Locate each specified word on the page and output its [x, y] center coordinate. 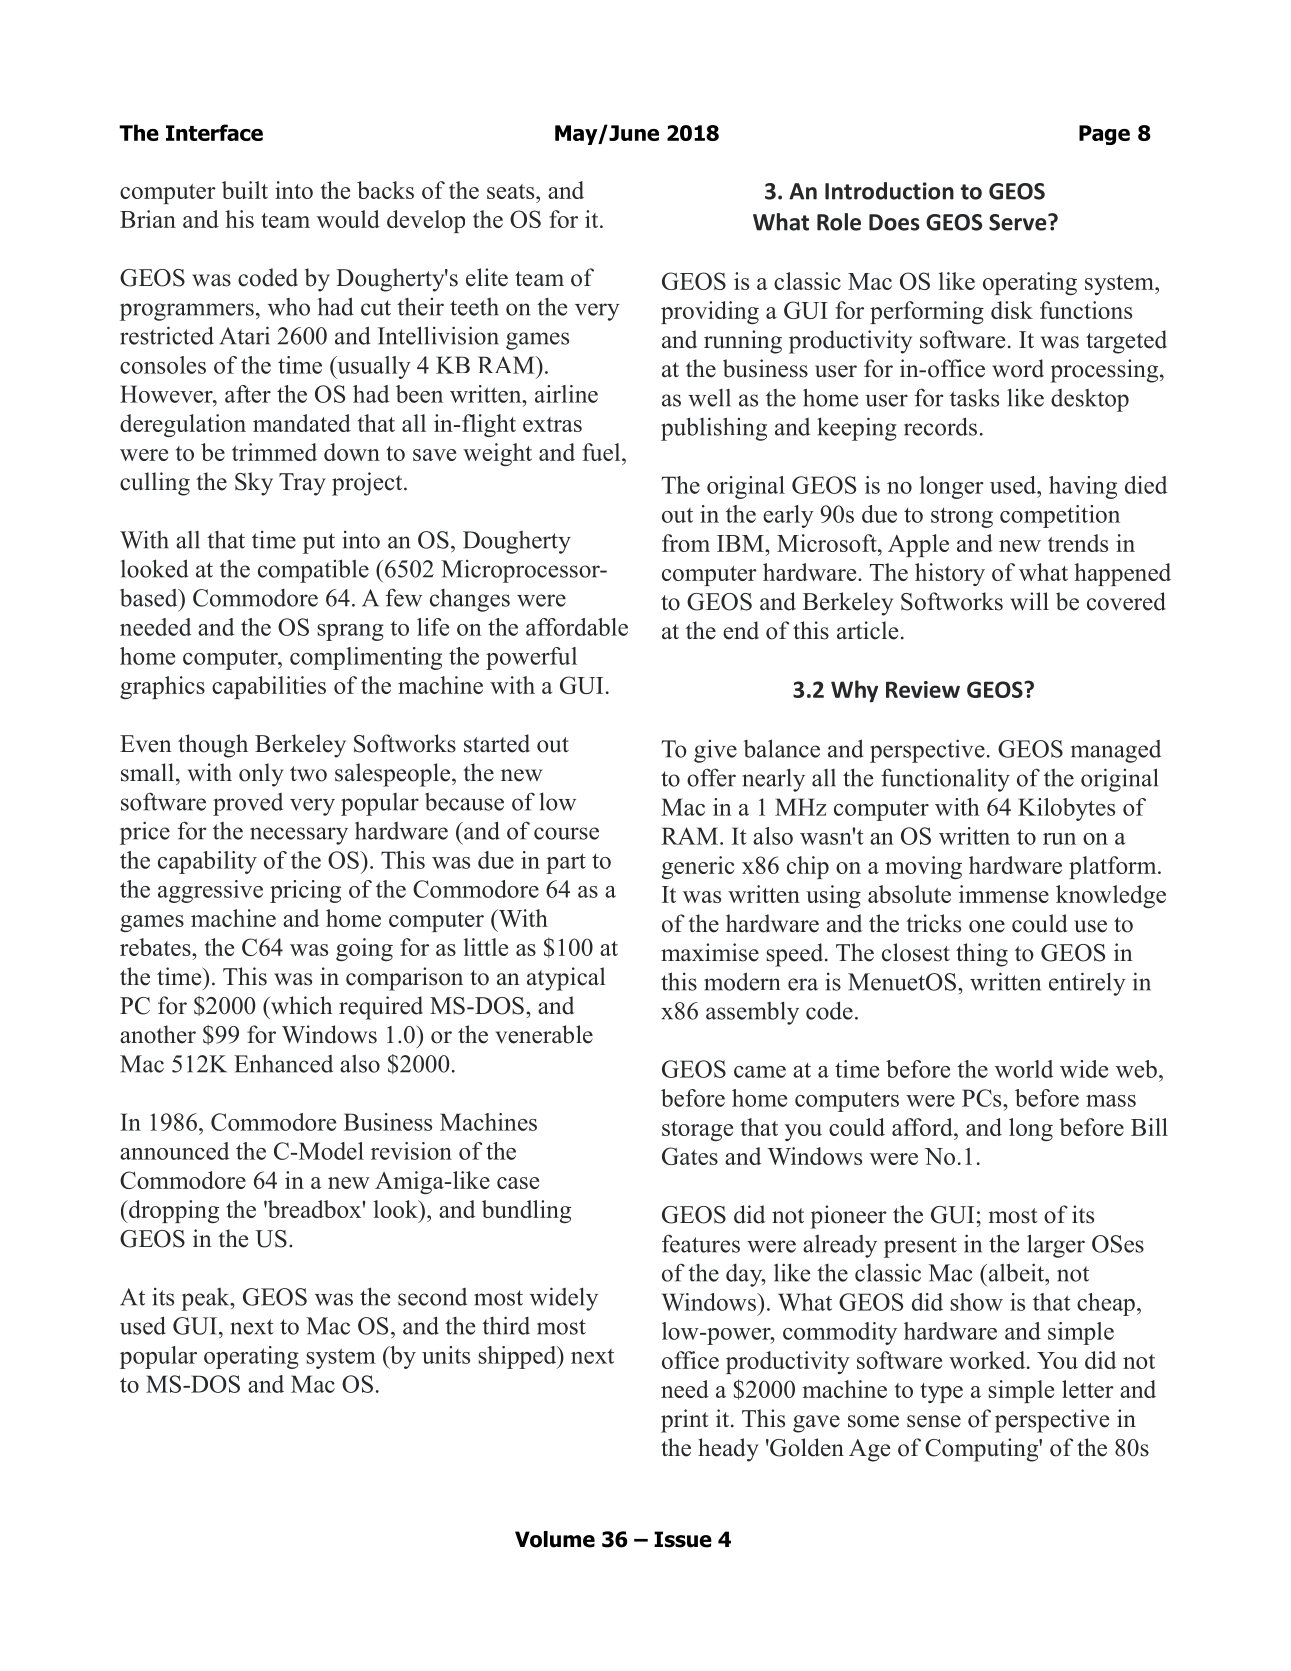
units [446, 1355]
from [686, 543]
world [1024, 1069]
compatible [313, 571]
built [245, 190]
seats [512, 191]
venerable [544, 1034]
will [1029, 601]
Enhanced [283, 1063]
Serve [1019, 222]
